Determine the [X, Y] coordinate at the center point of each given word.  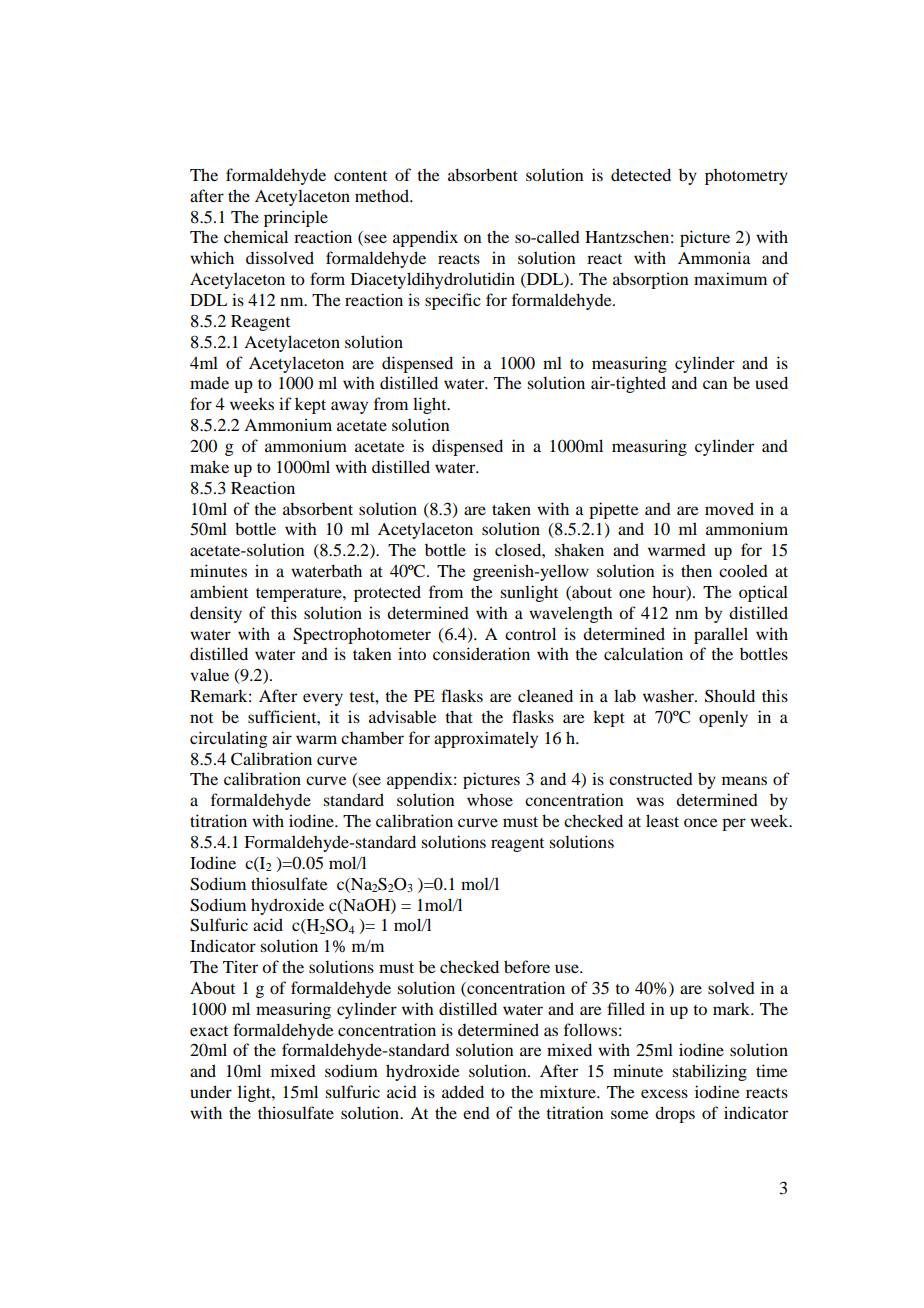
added [463, 1091]
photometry [746, 177]
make [209, 466]
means [744, 780]
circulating [229, 739]
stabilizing [709, 1072]
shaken [579, 549]
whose [490, 800]
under [211, 1091]
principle [296, 218]
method [383, 195]
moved [729, 508]
